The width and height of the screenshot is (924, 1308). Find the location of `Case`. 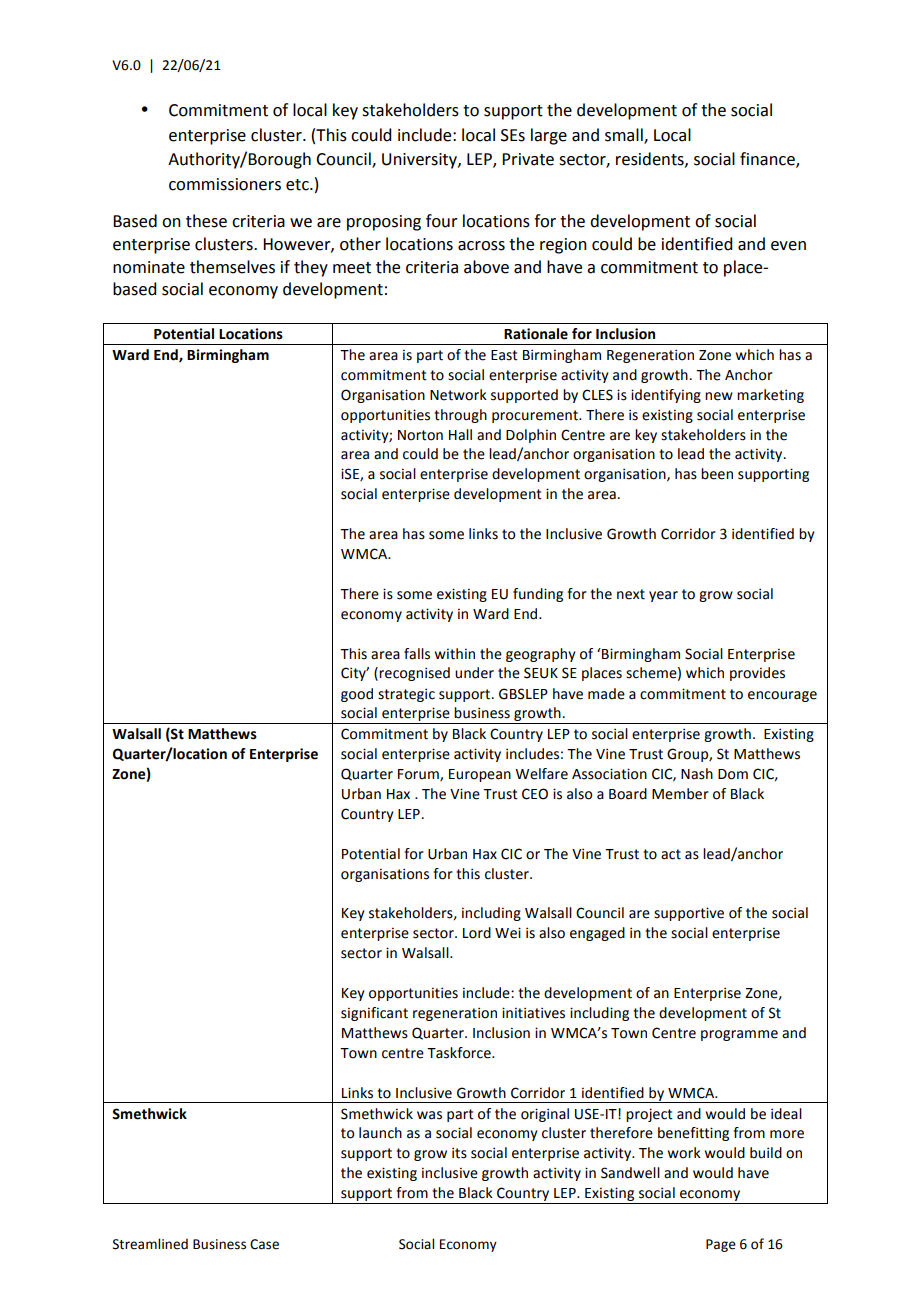

Case is located at coordinates (264, 1244).
